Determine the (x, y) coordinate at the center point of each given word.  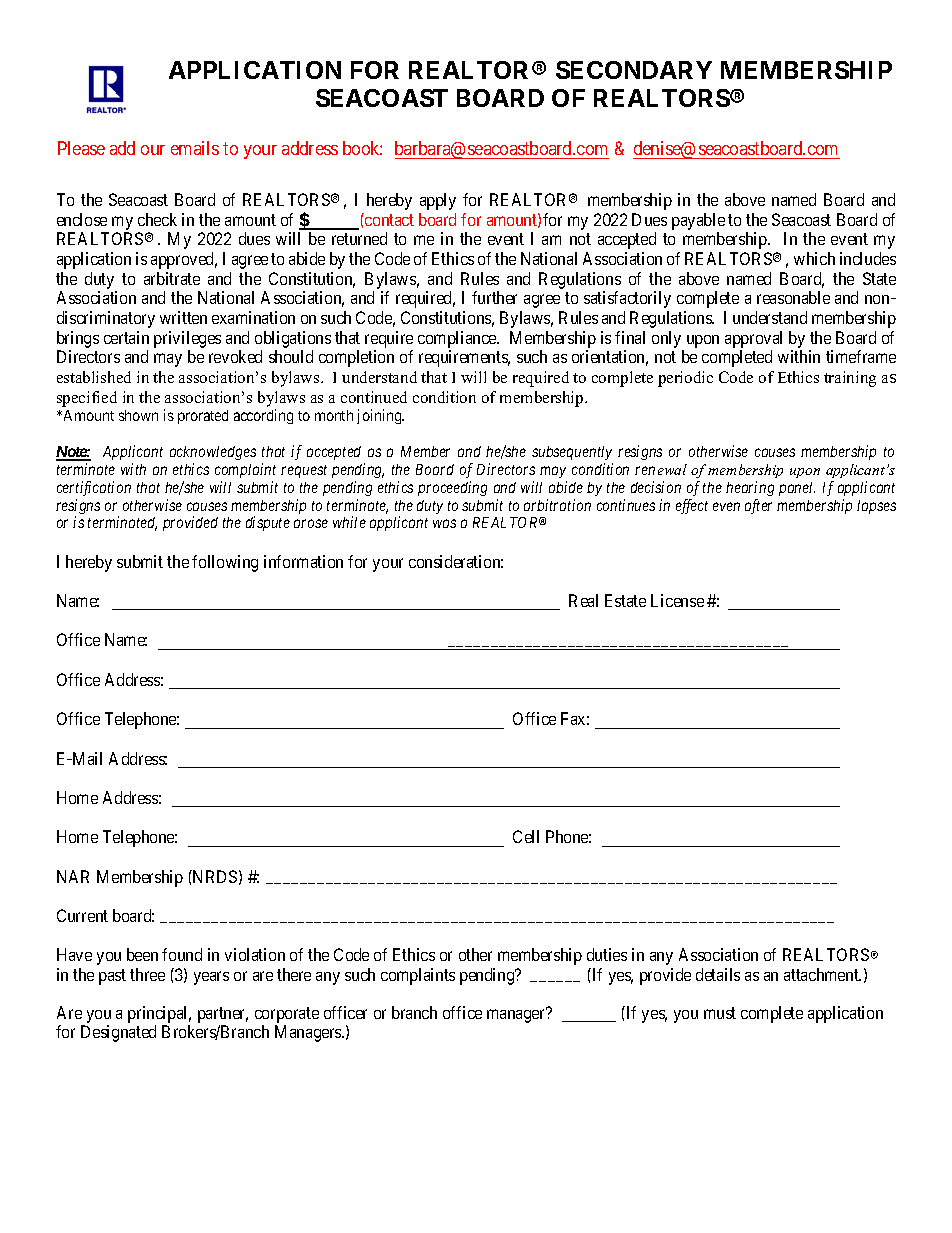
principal (159, 1014)
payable (698, 221)
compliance (458, 339)
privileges (187, 339)
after (758, 506)
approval (753, 339)
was (444, 524)
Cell (526, 836)
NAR (73, 876)
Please (81, 148)
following (225, 563)
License (677, 600)
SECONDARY (634, 70)
